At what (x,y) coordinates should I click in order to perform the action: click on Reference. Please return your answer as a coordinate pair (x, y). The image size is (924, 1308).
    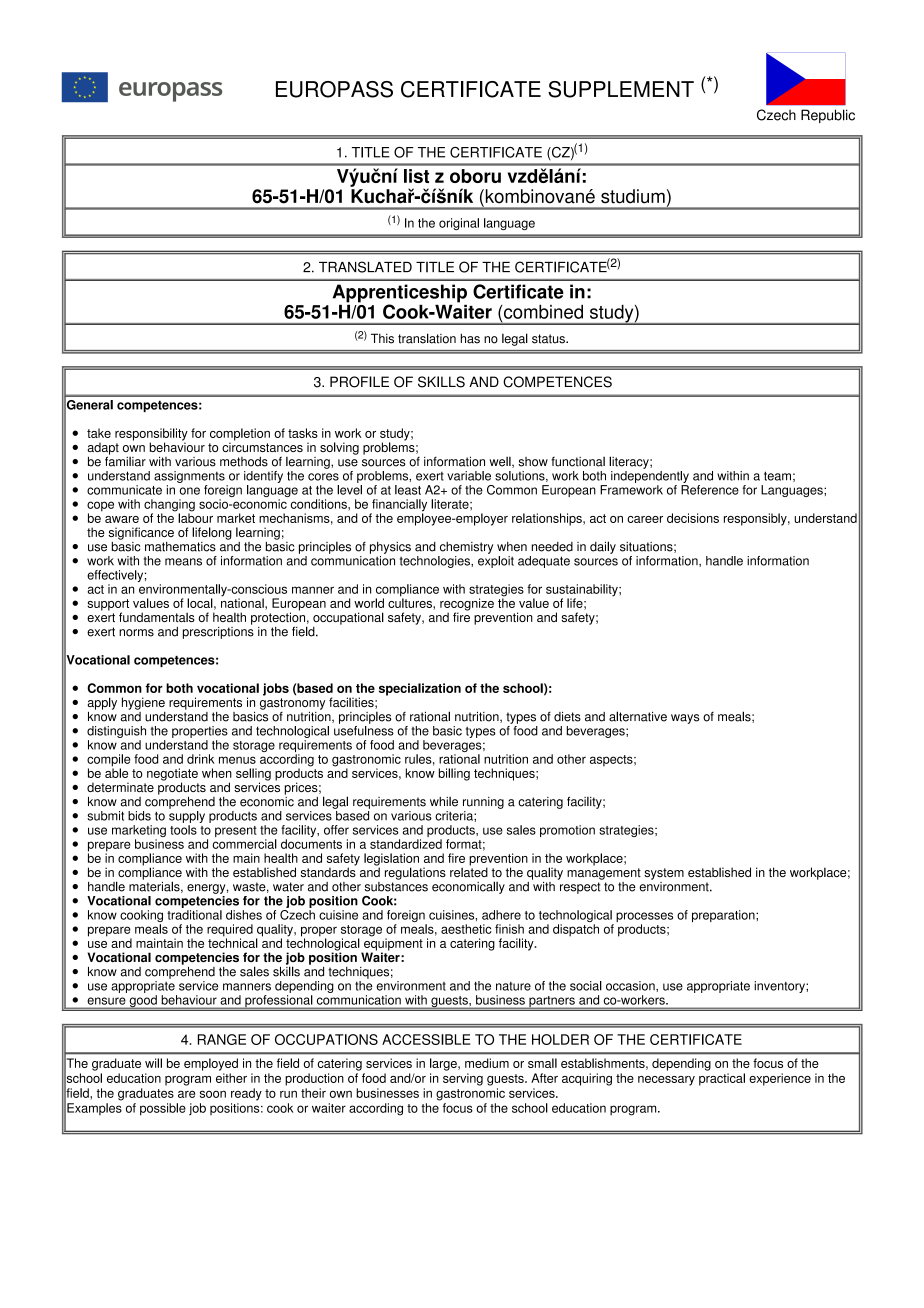
    Looking at the image, I should click on (710, 488).
